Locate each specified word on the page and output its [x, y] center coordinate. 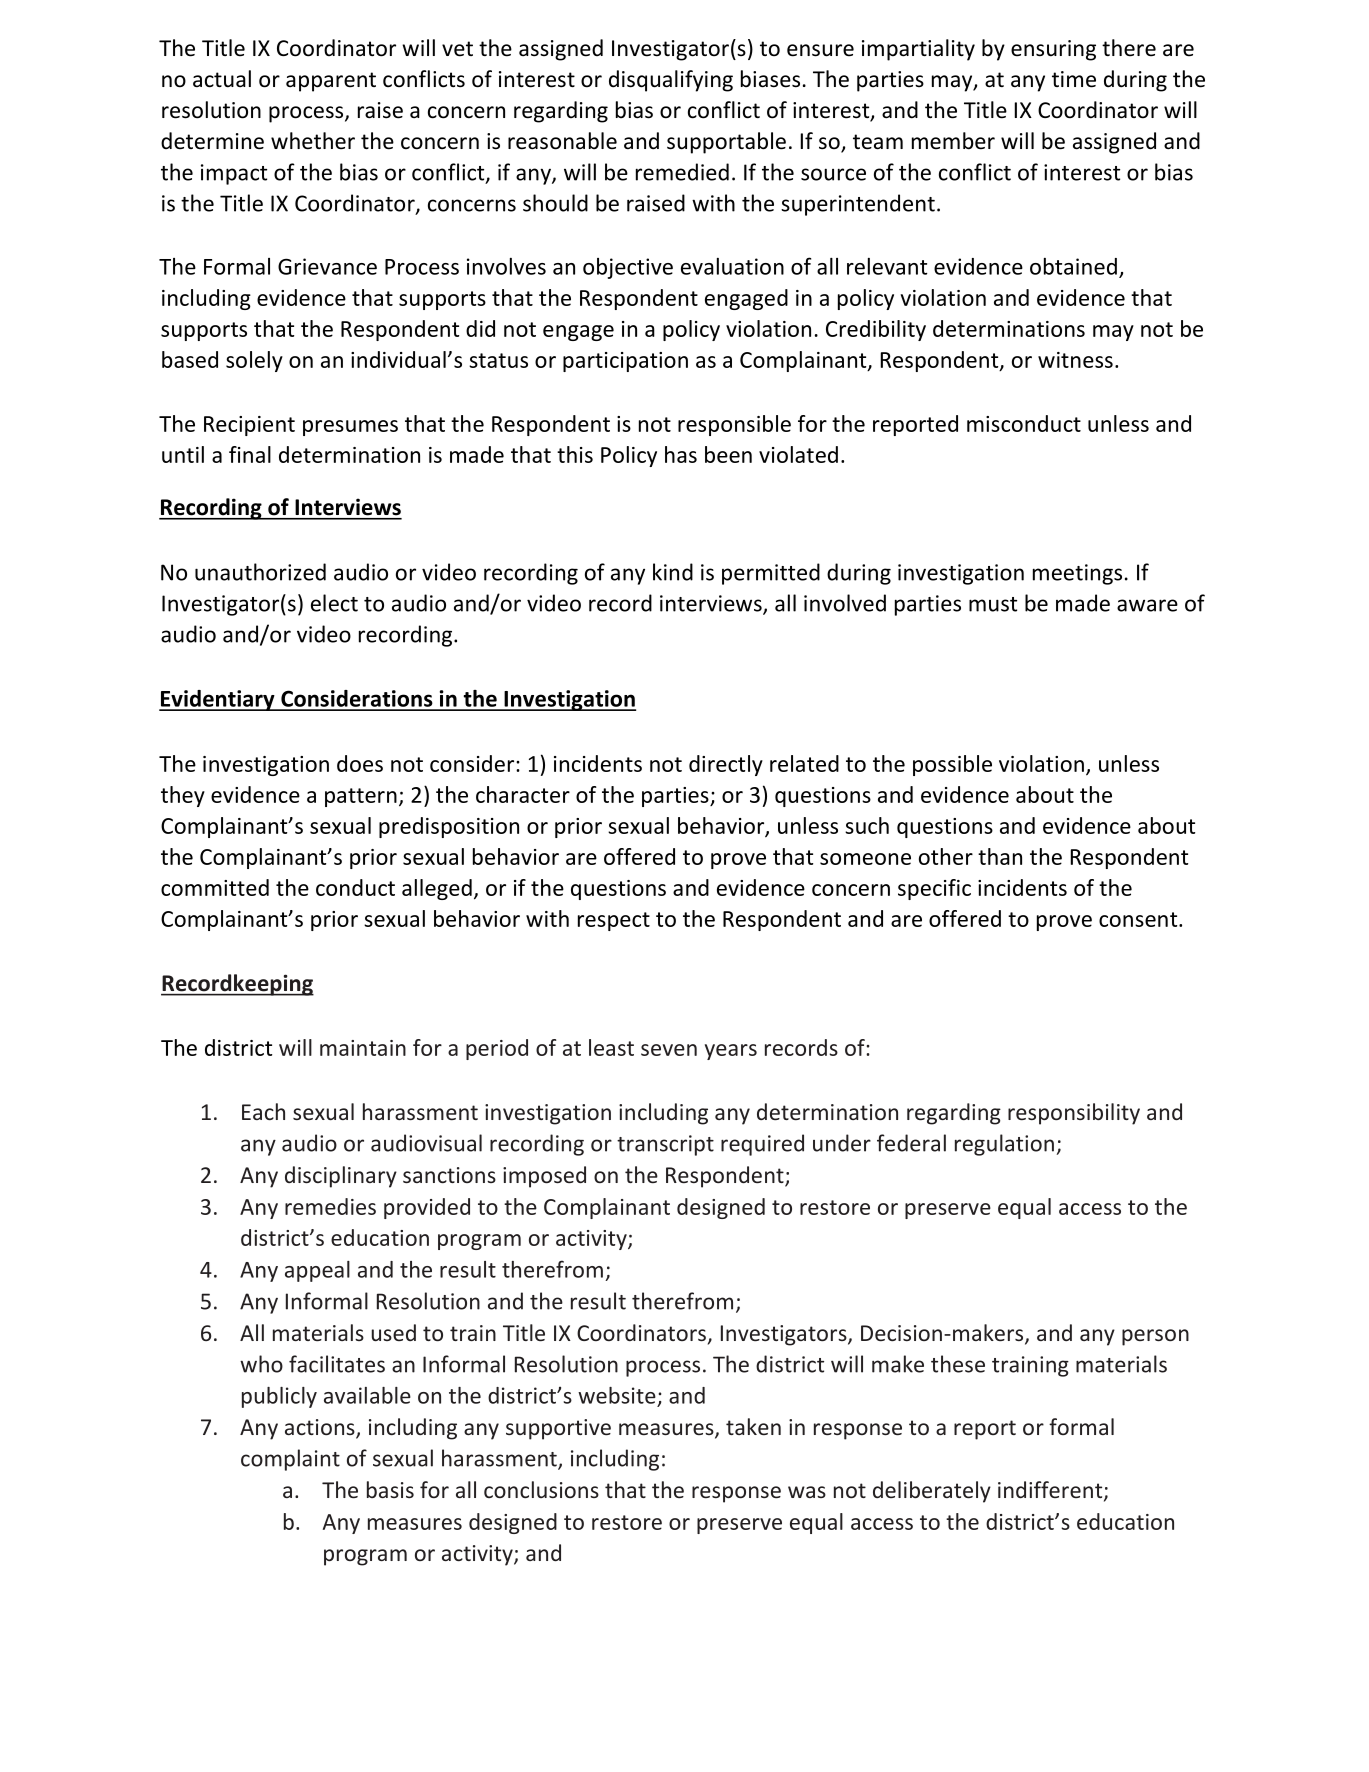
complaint [290, 1460]
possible [952, 765]
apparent [331, 82]
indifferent [1051, 1491]
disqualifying [671, 81]
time [1074, 79]
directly [726, 765]
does [360, 763]
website [617, 1395]
